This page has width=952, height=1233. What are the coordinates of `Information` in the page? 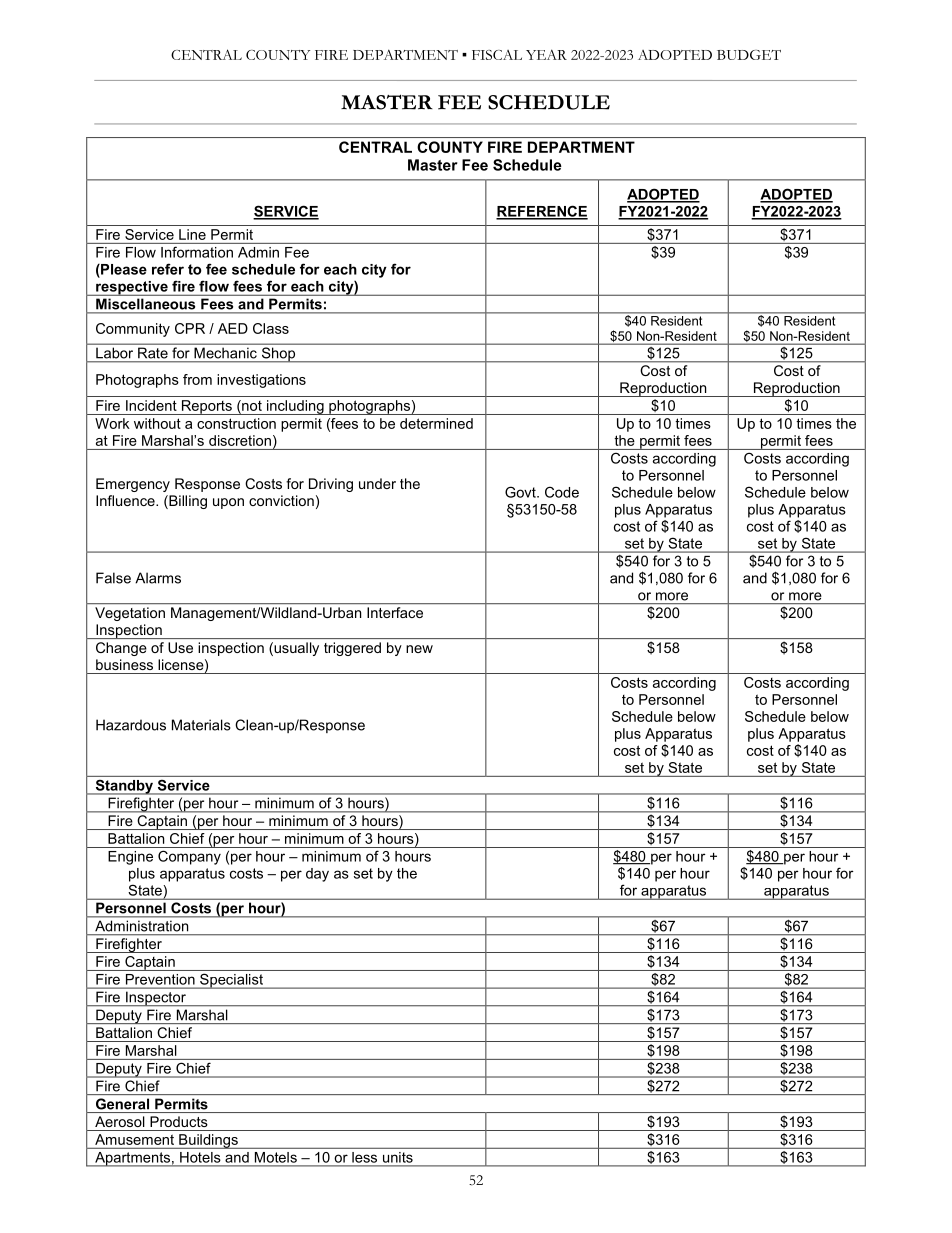 It's located at (197, 252).
